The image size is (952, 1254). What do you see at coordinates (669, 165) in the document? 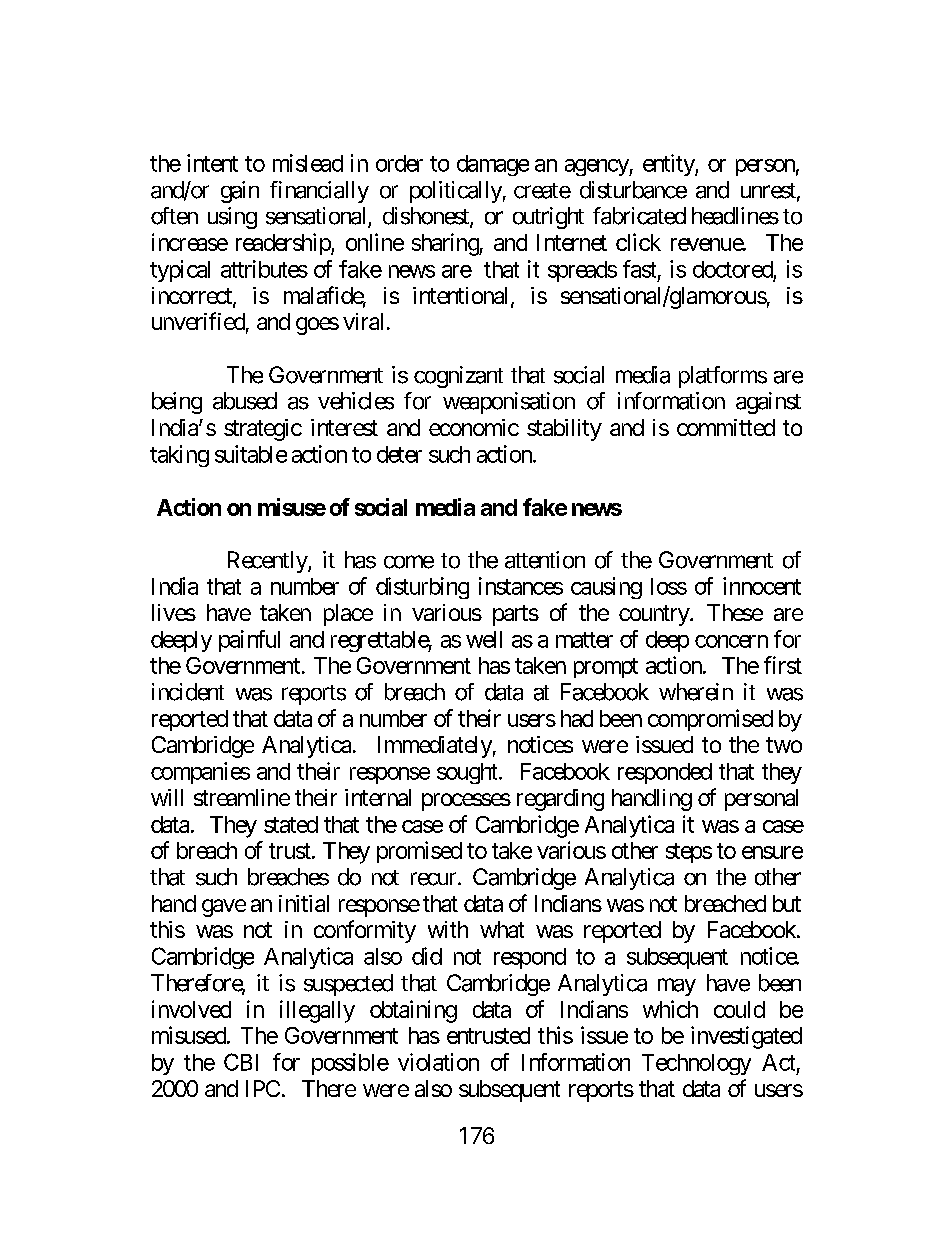
I see `entity` at bounding box center [669, 165].
